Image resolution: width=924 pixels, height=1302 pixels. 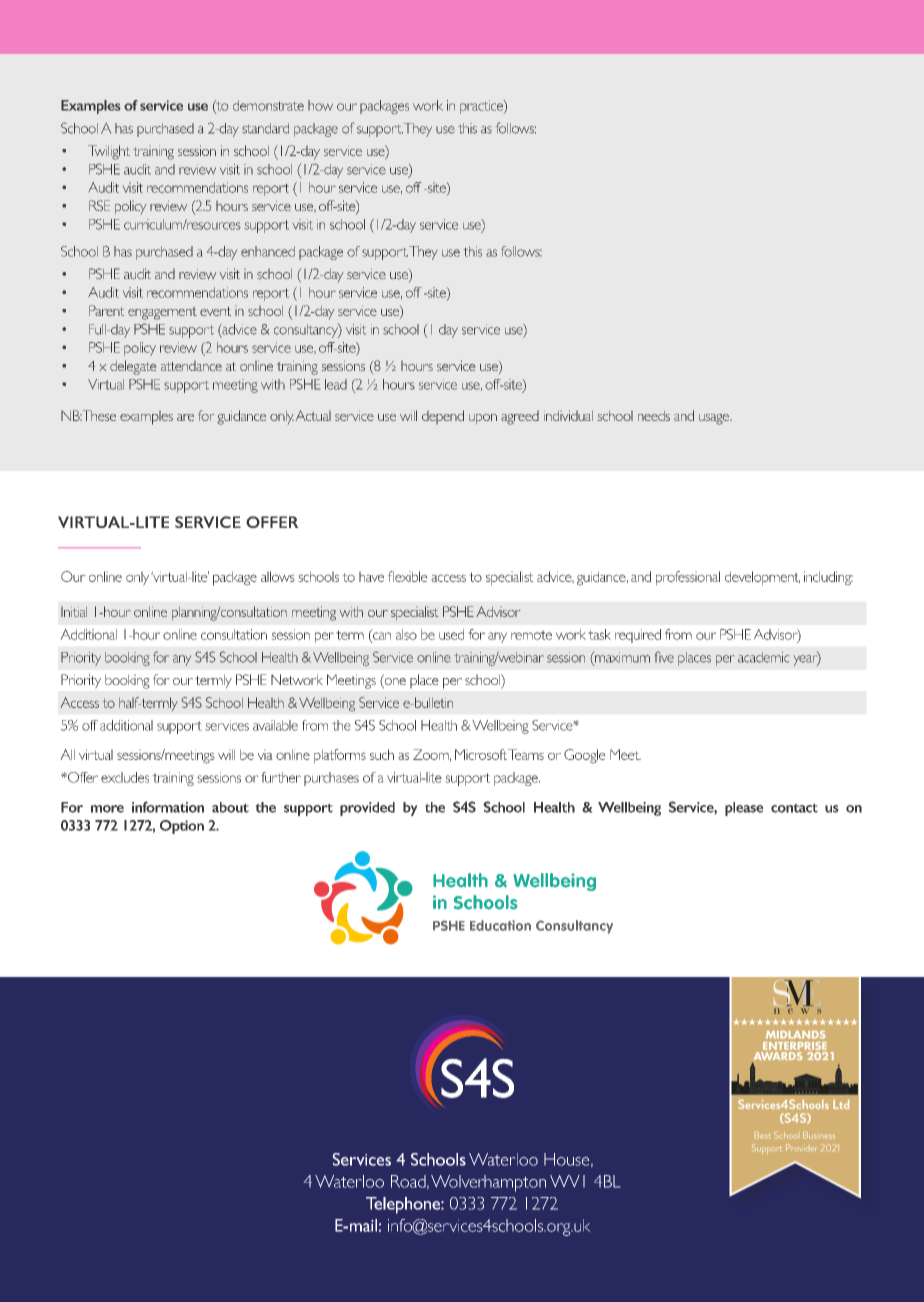 I want to click on how, so click(x=320, y=105).
